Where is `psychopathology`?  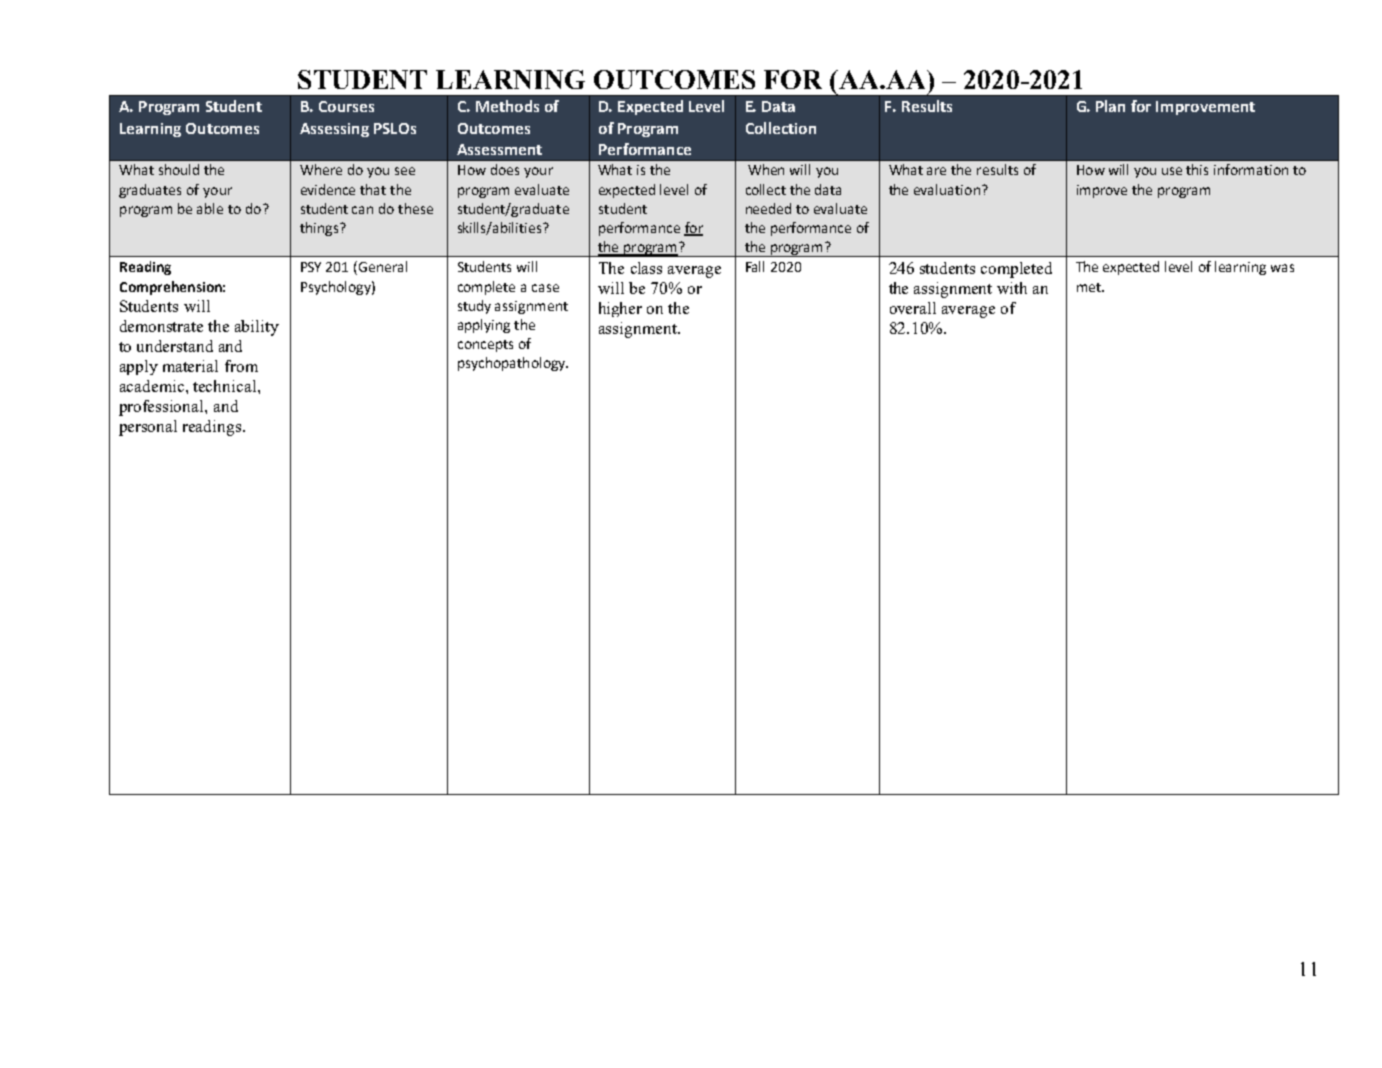 psychopathology is located at coordinates (513, 364).
